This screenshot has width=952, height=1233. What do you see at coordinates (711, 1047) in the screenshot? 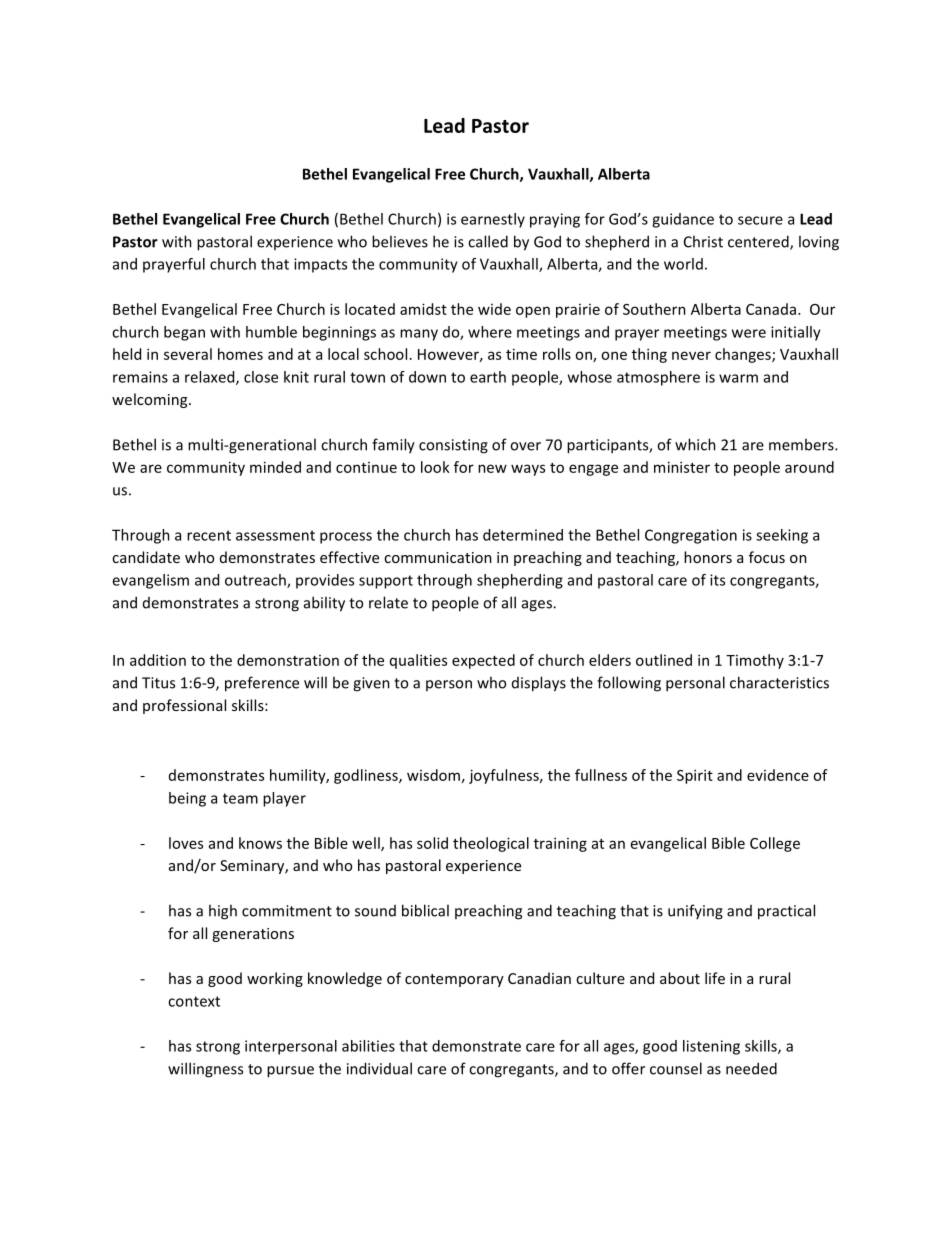
I see `listening` at bounding box center [711, 1047].
